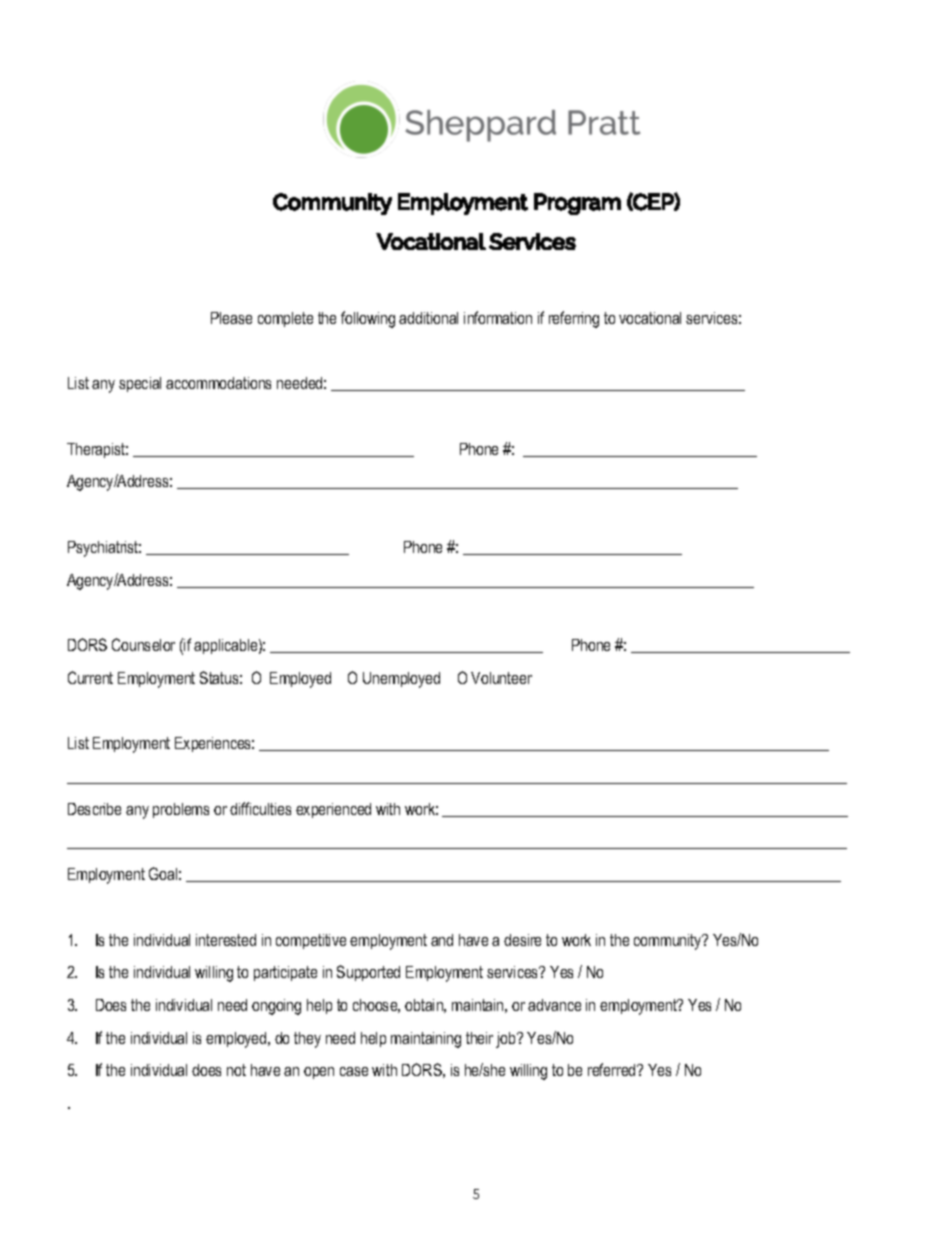 The image size is (952, 1233). I want to click on Counselor, so click(143, 644).
